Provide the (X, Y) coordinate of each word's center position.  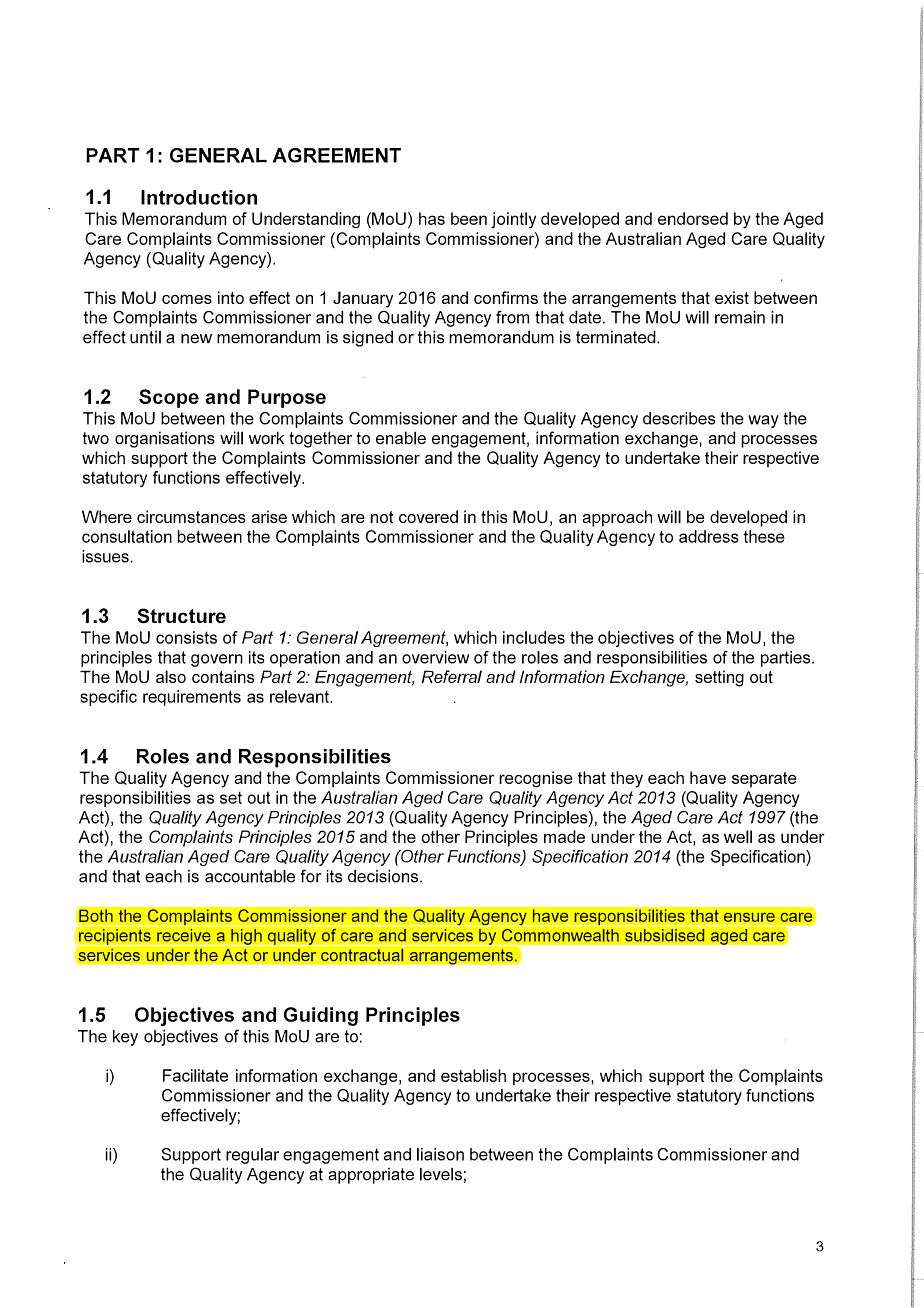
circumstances (191, 517)
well (738, 836)
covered (428, 516)
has (432, 218)
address (708, 536)
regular (252, 1156)
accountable (250, 876)
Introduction (199, 197)
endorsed (693, 218)
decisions (383, 876)
